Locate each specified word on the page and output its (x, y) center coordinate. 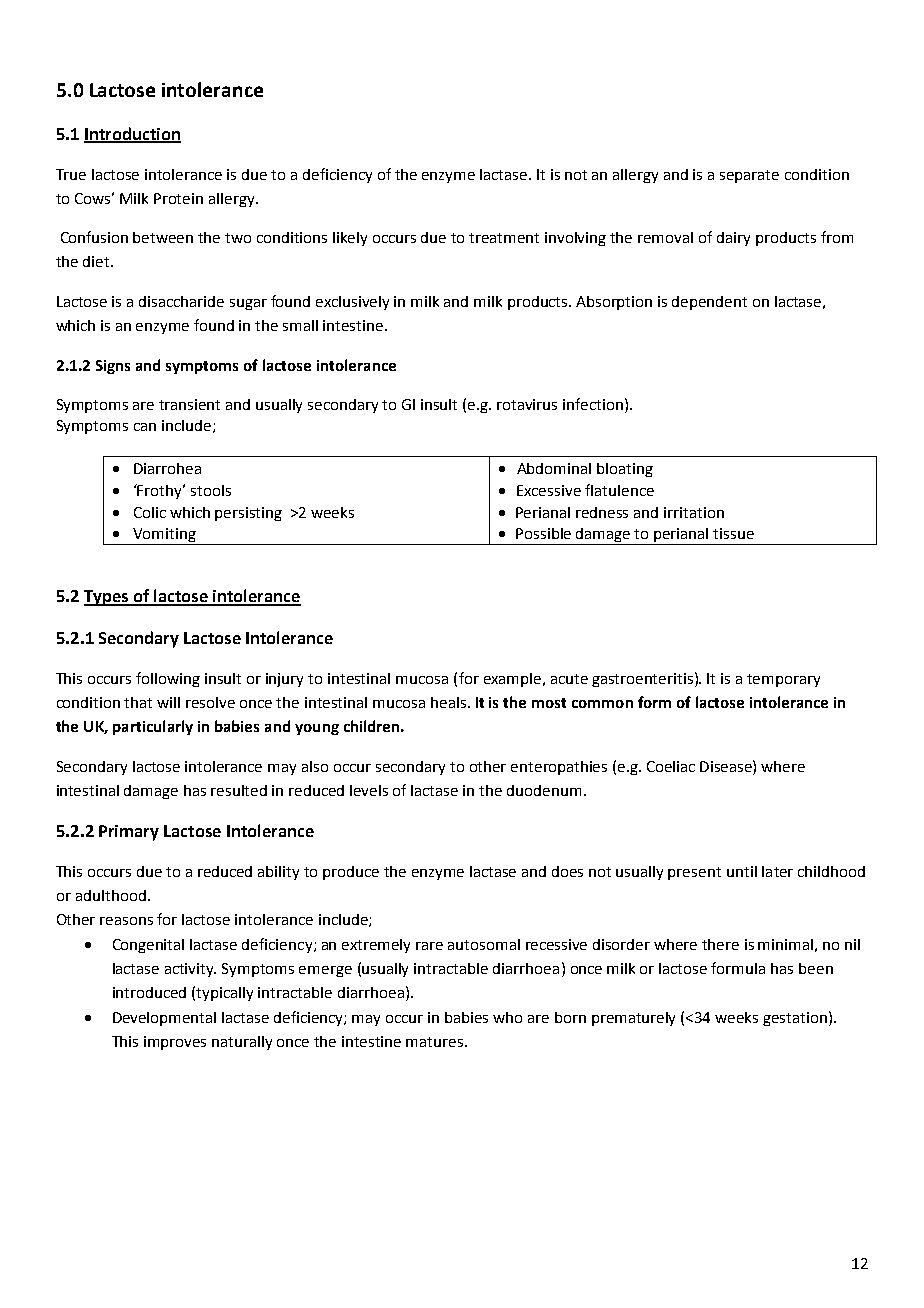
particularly (153, 727)
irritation (694, 512)
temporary (783, 680)
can (145, 427)
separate (749, 176)
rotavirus (527, 404)
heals (448, 702)
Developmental (164, 1019)
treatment (504, 238)
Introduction (132, 134)
